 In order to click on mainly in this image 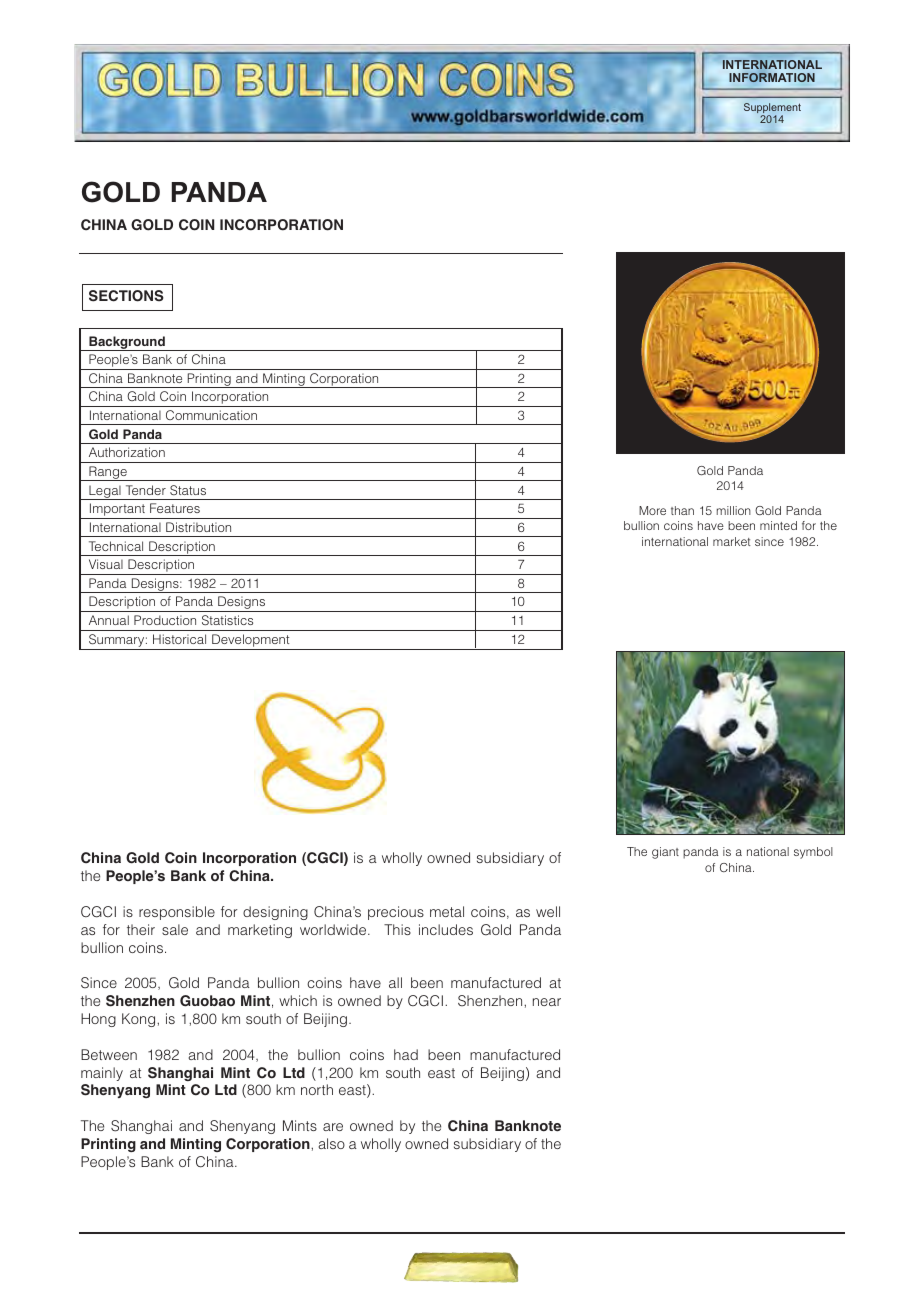, I will do `click(102, 1074)`.
